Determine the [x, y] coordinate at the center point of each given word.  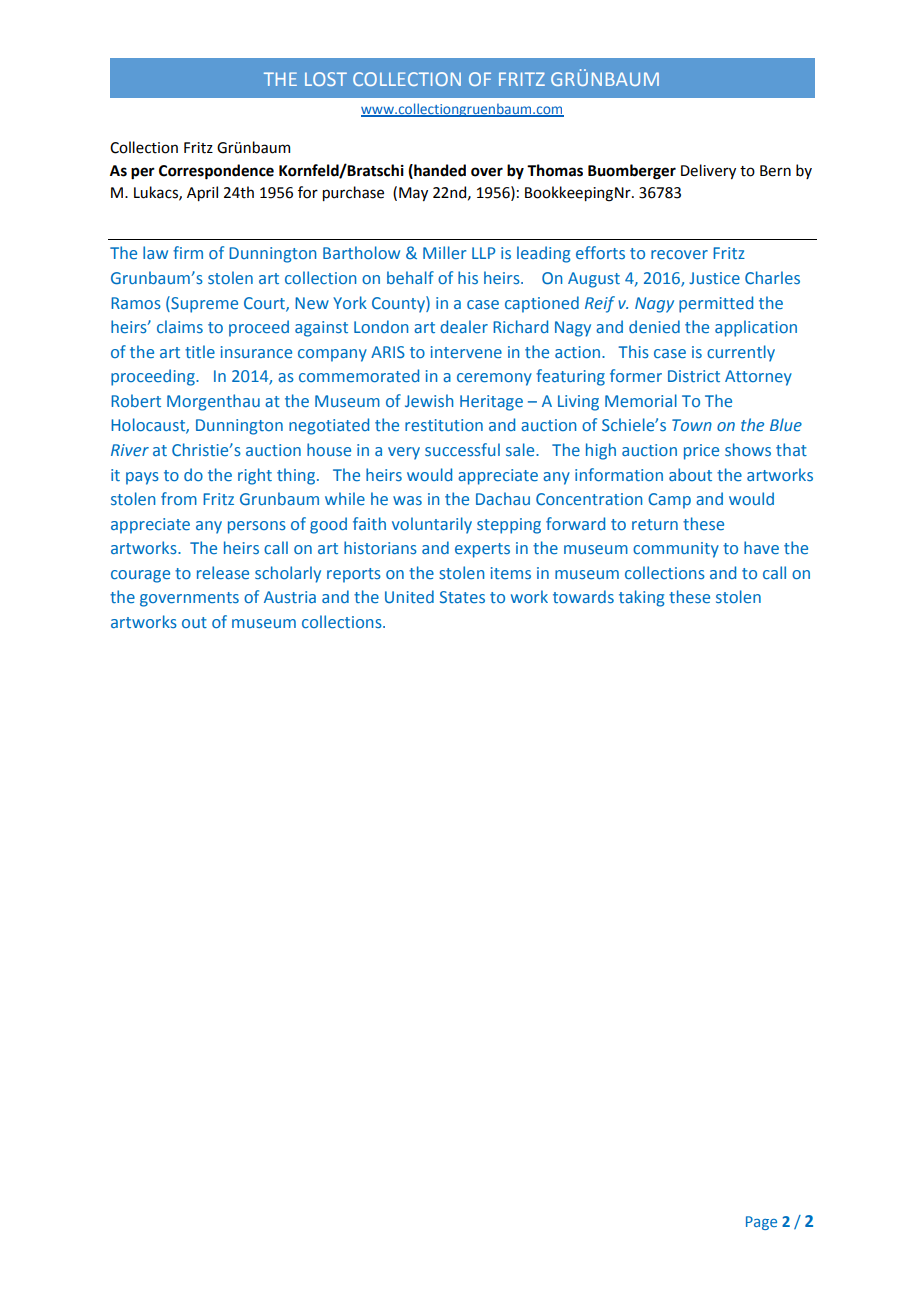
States [462, 597]
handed [439, 171]
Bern [775, 171]
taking [642, 598]
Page [761, 1223]
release [223, 572]
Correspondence [216, 172]
